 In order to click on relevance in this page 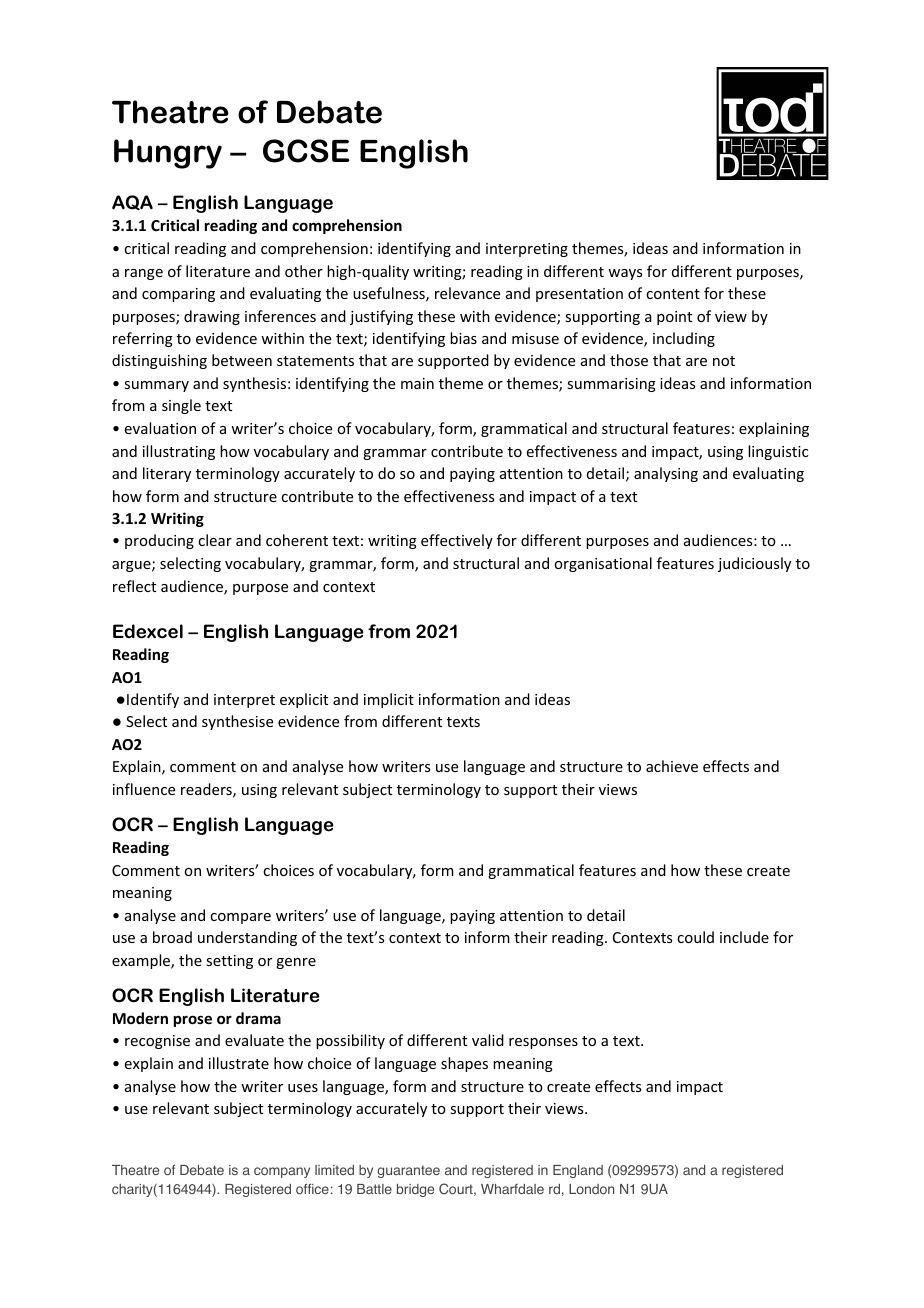, I will do `click(467, 293)`.
